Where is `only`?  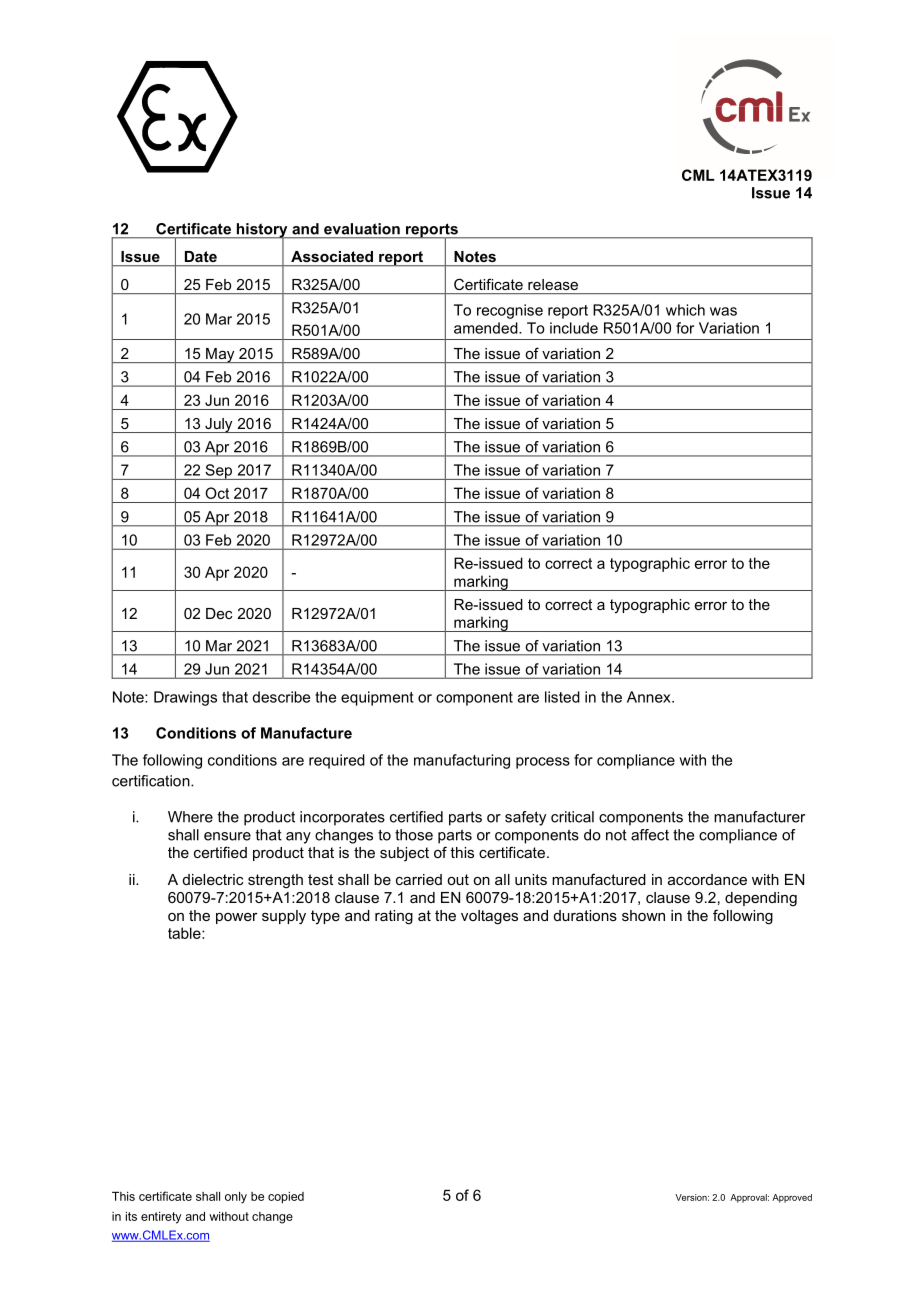
only is located at coordinates (236, 1198).
